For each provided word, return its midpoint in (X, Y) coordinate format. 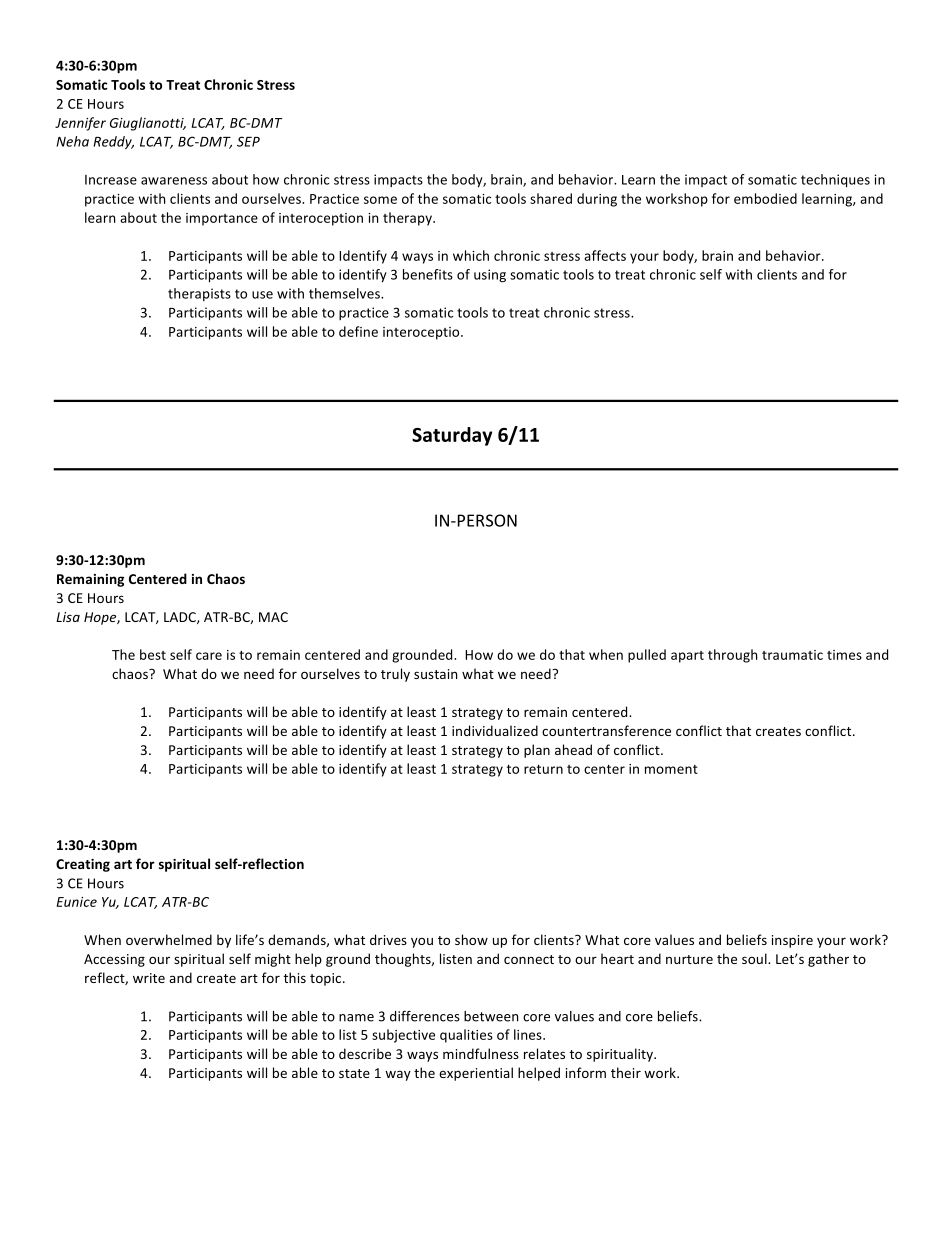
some (380, 200)
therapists (199, 294)
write (149, 978)
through (732, 656)
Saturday (452, 436)
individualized (495, 730)
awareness (174, 181)
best (153, 654)
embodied (765, 198)
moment (671, 769)
